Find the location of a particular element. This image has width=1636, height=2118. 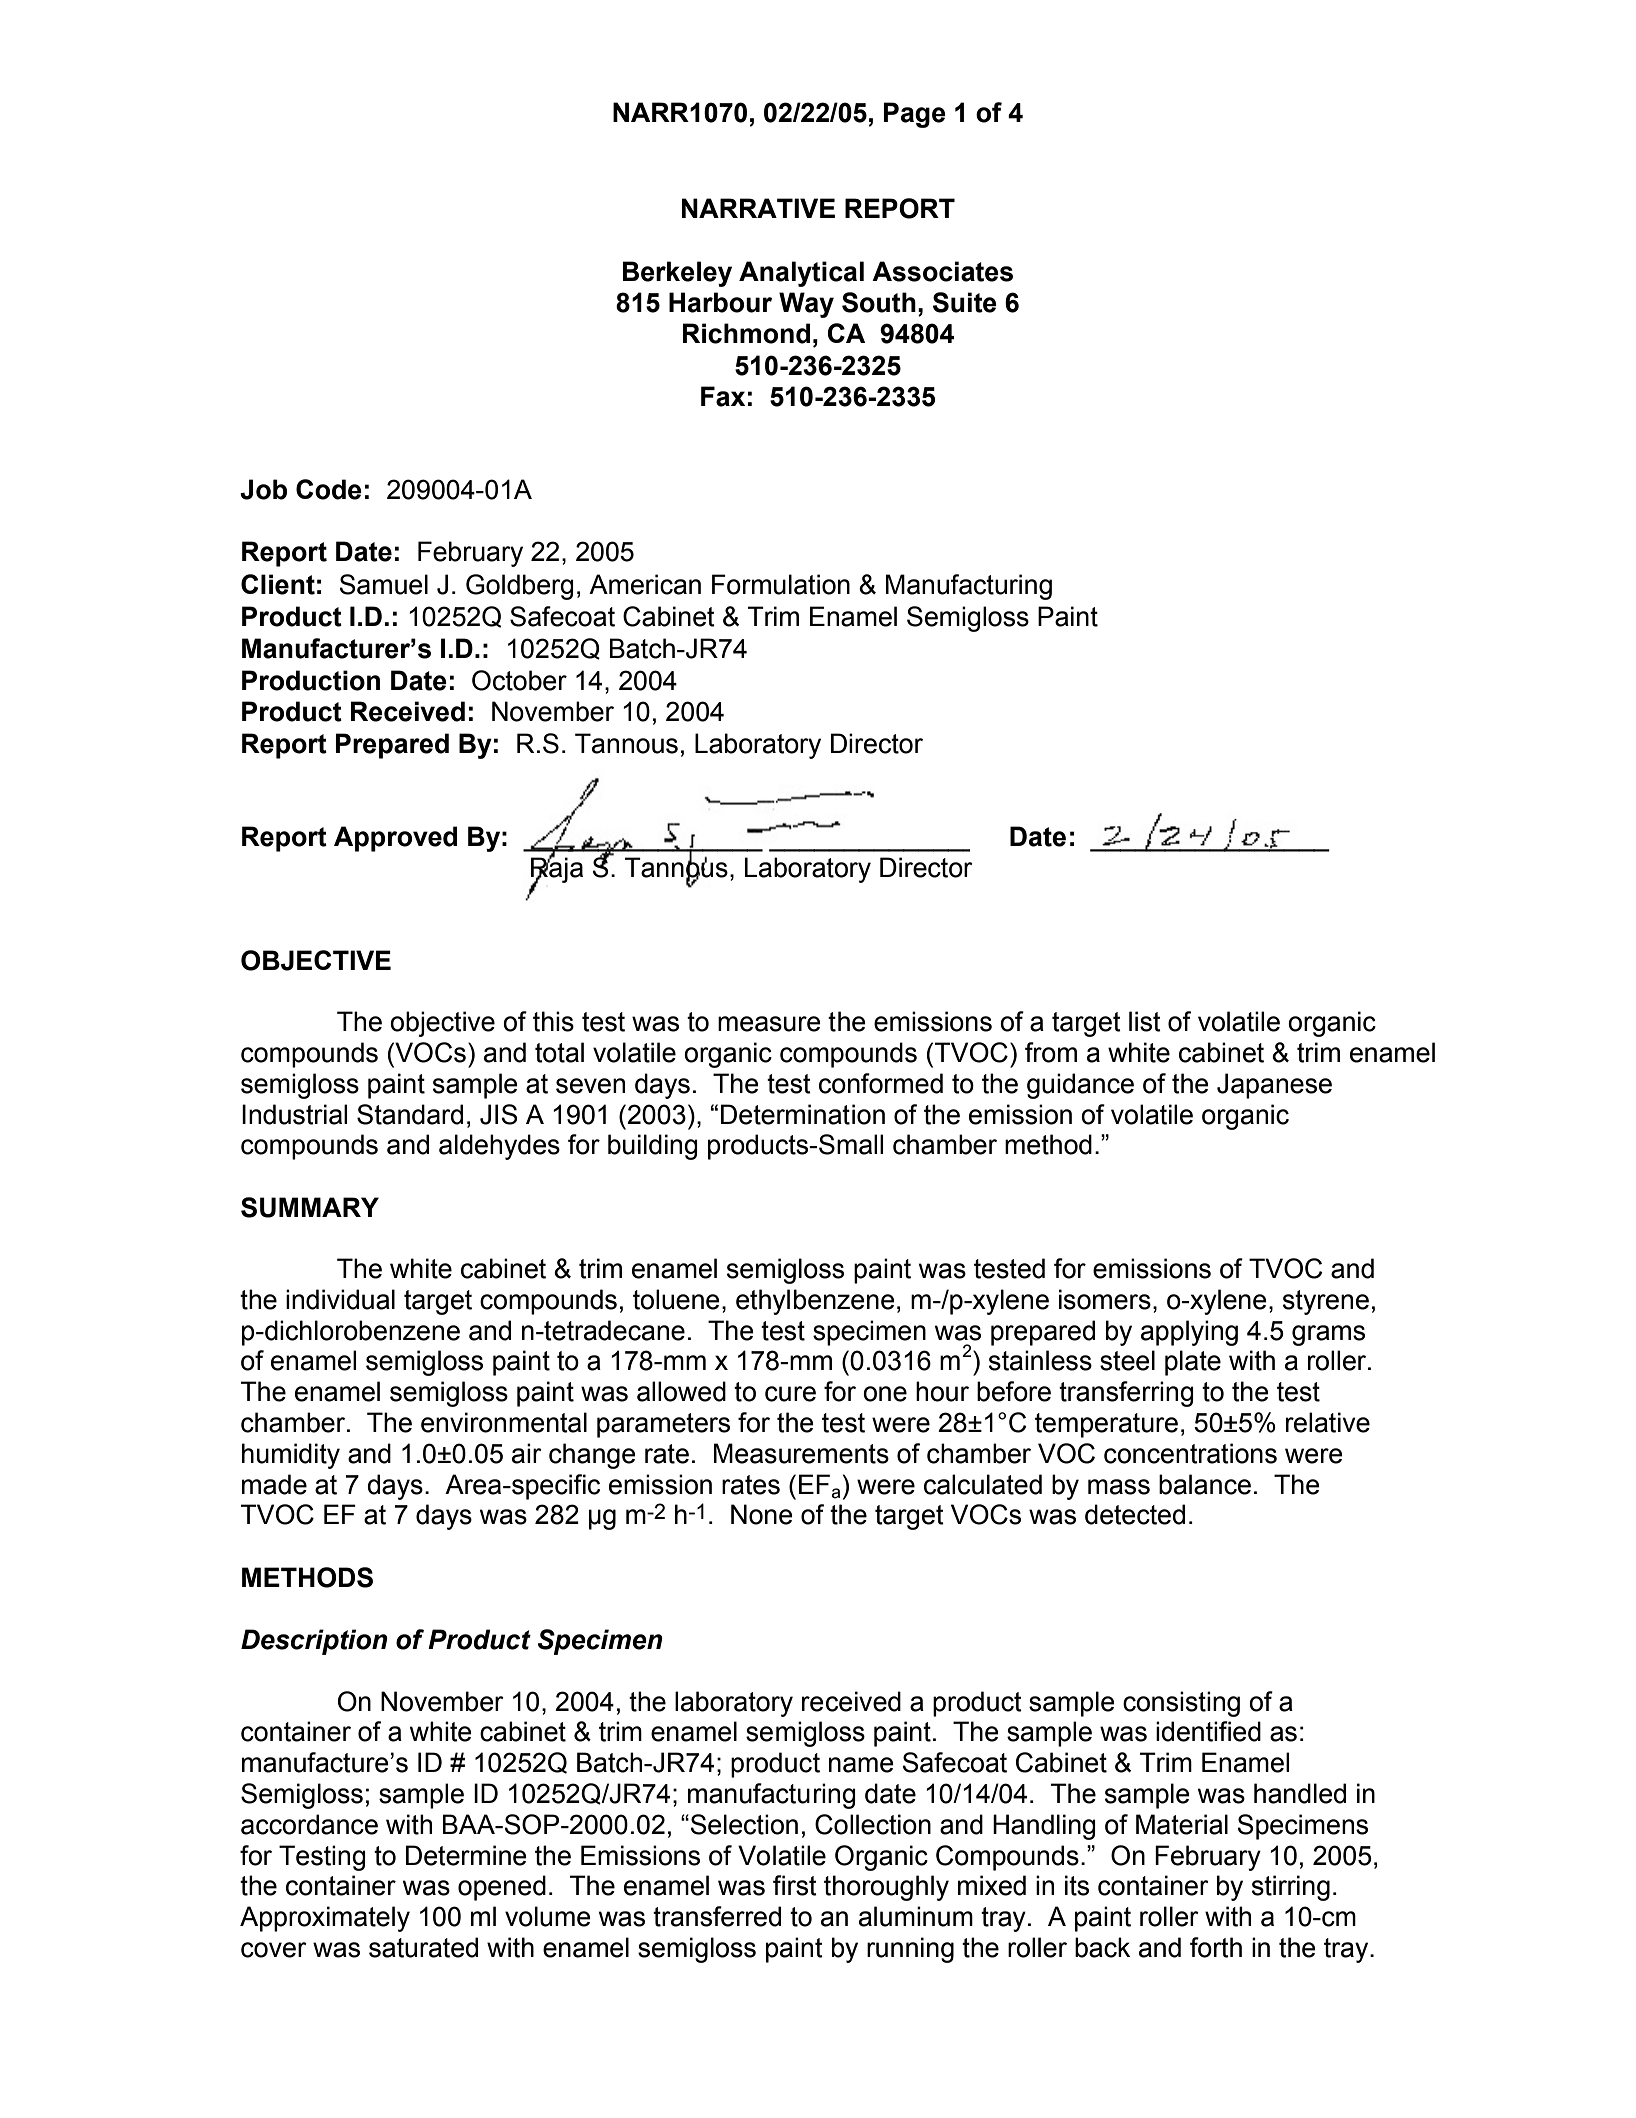

Berkeley is located at coordinates (677, 274).
